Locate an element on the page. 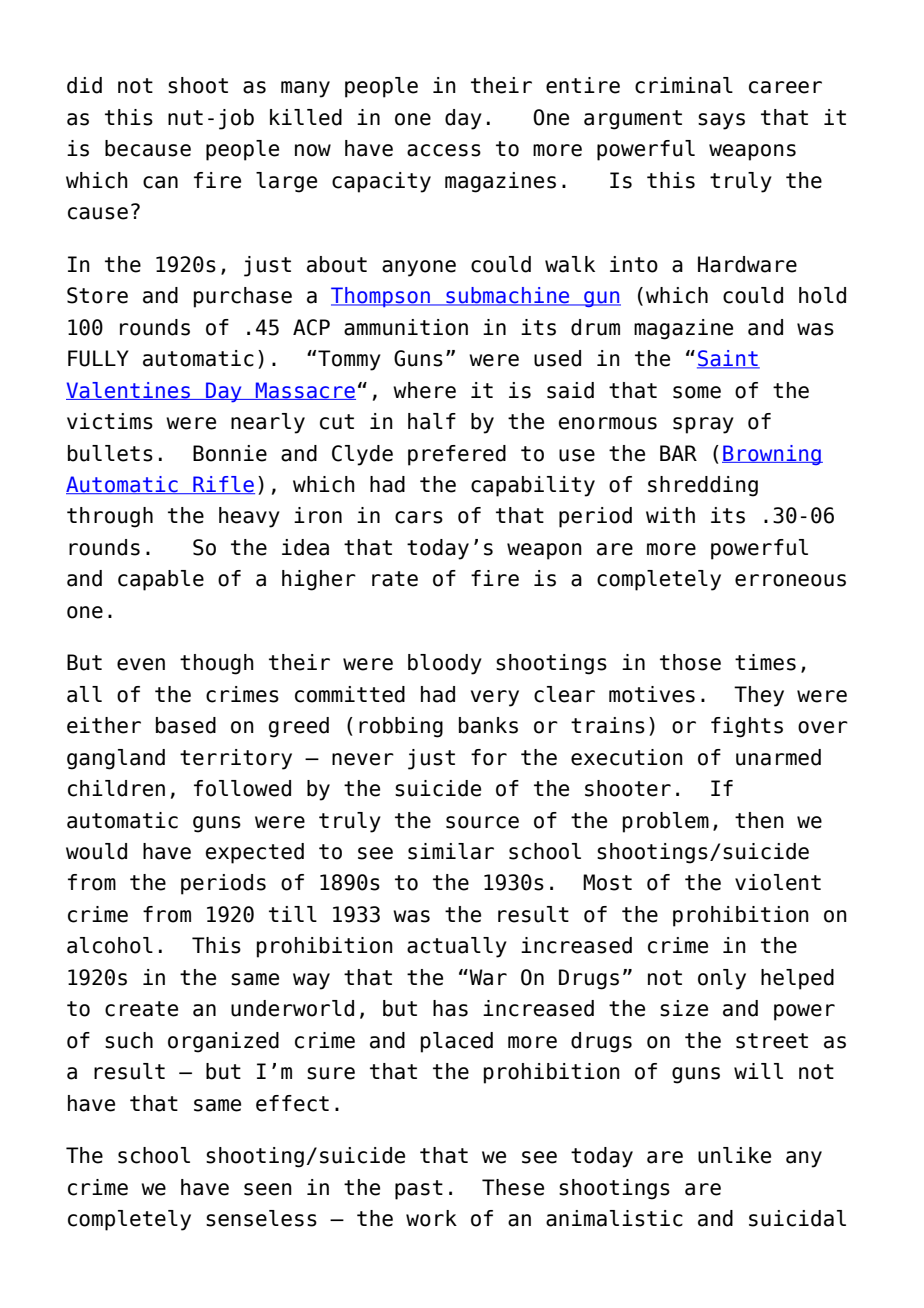 The height and width of the page is (1308, 924). Saint is located at coordinates (728, 359).
